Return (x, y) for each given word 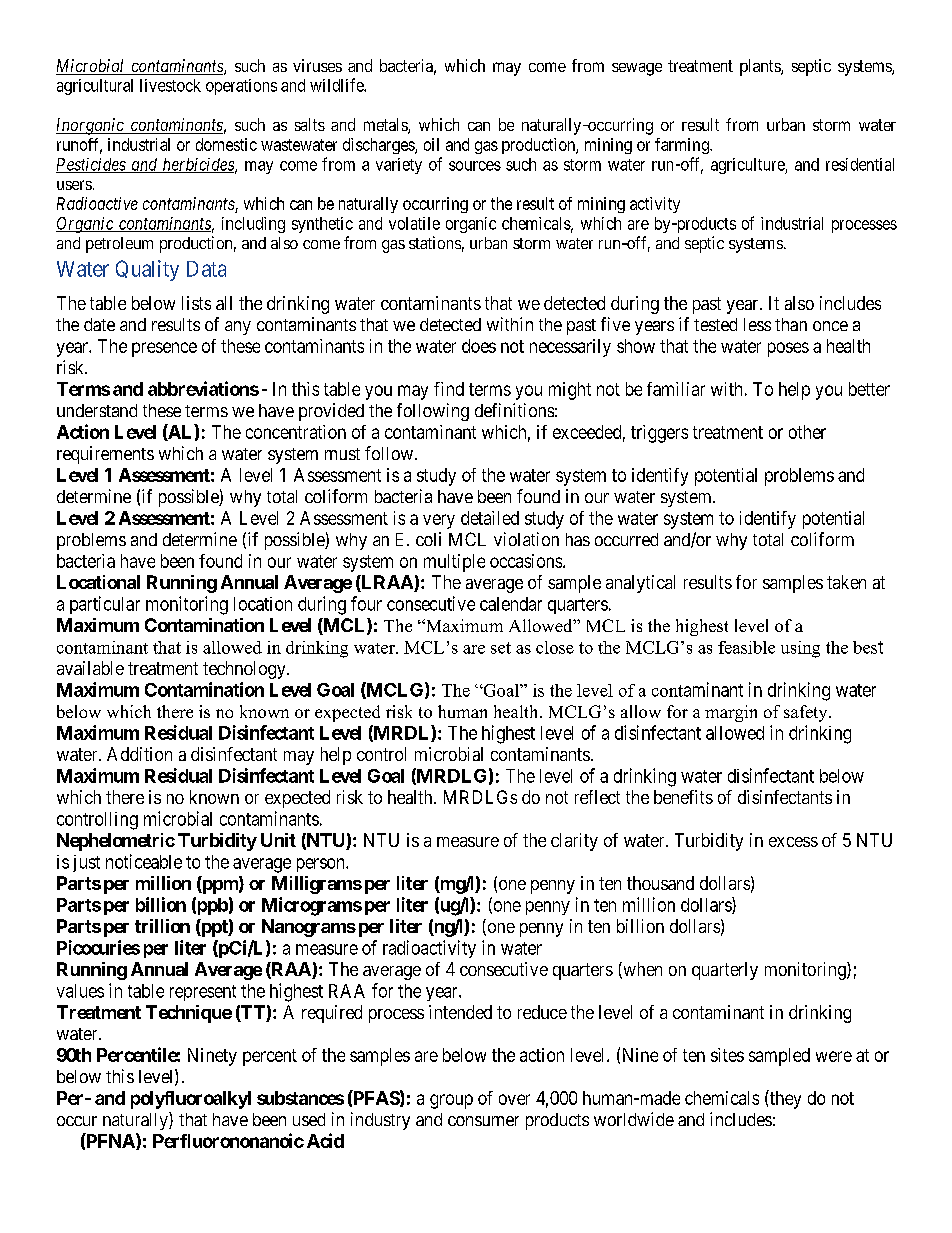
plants (761, 67)
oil (431, 144)
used (309, 1119)
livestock (170, 85)
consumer (483, 1121)
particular (105, 605)
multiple (454, 563)
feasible (746, 647)
